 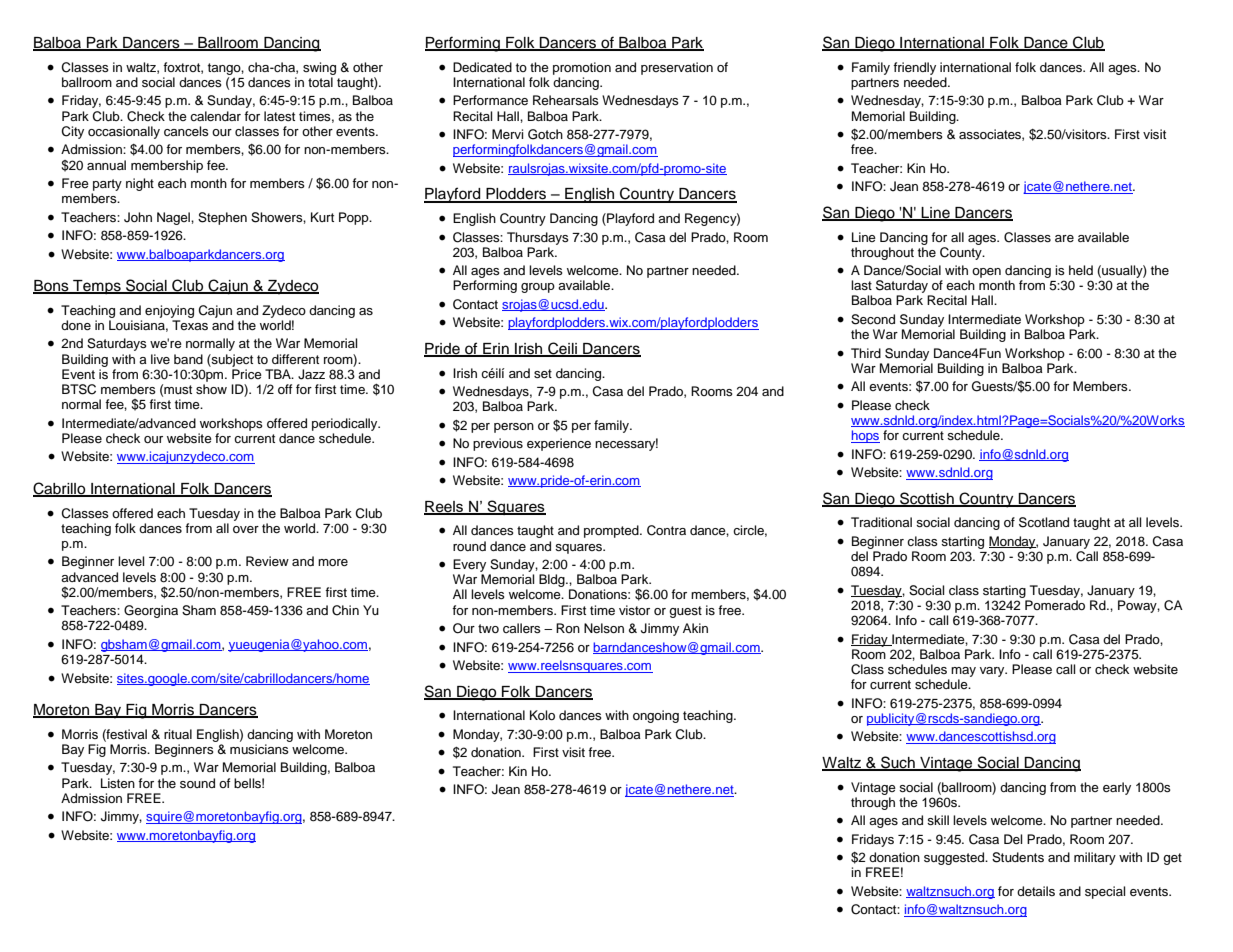 I want to click on Nagel, so click(x=174, y=218).
